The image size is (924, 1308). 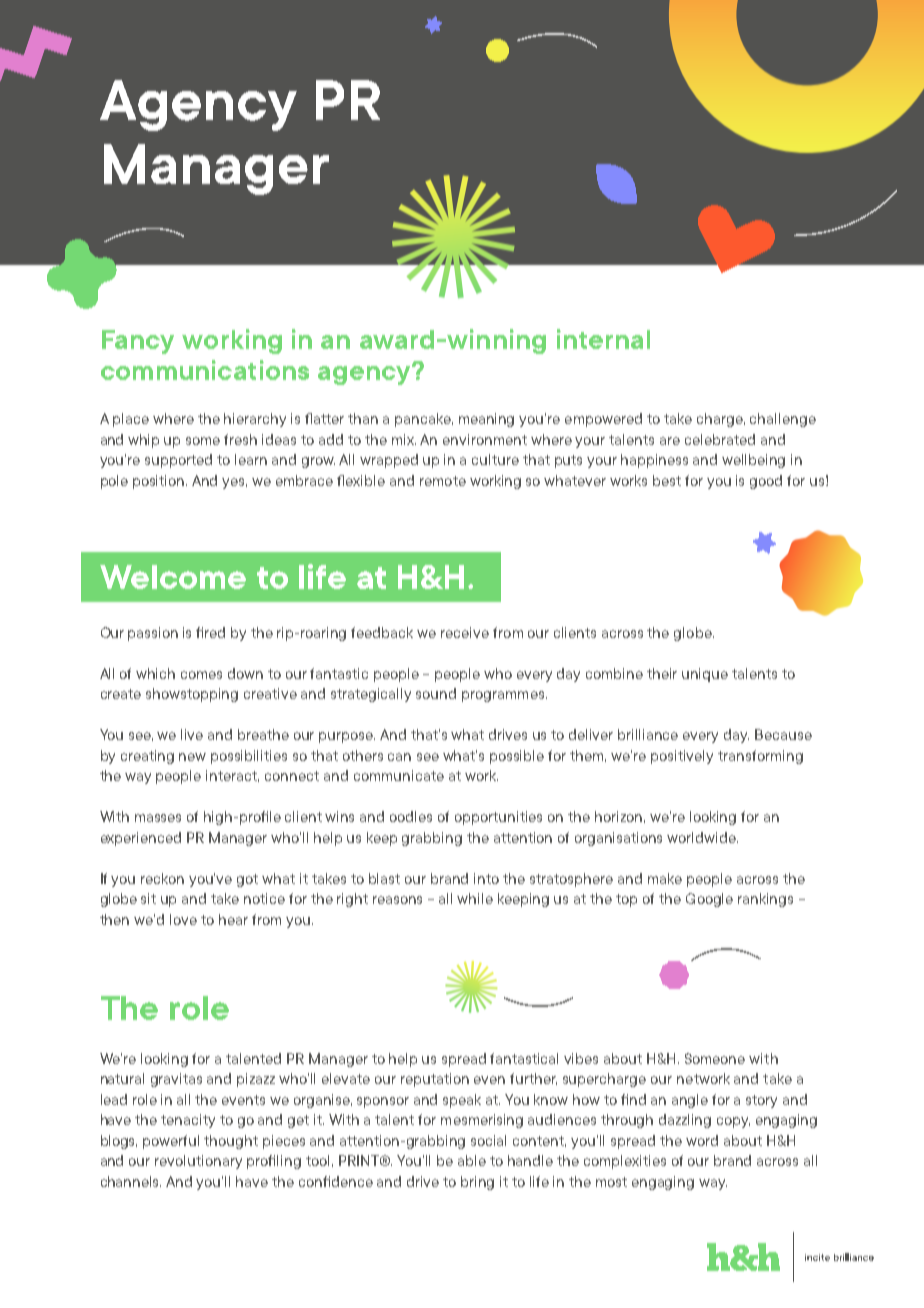 I want to click on internal, so click(x=603, y=339).
